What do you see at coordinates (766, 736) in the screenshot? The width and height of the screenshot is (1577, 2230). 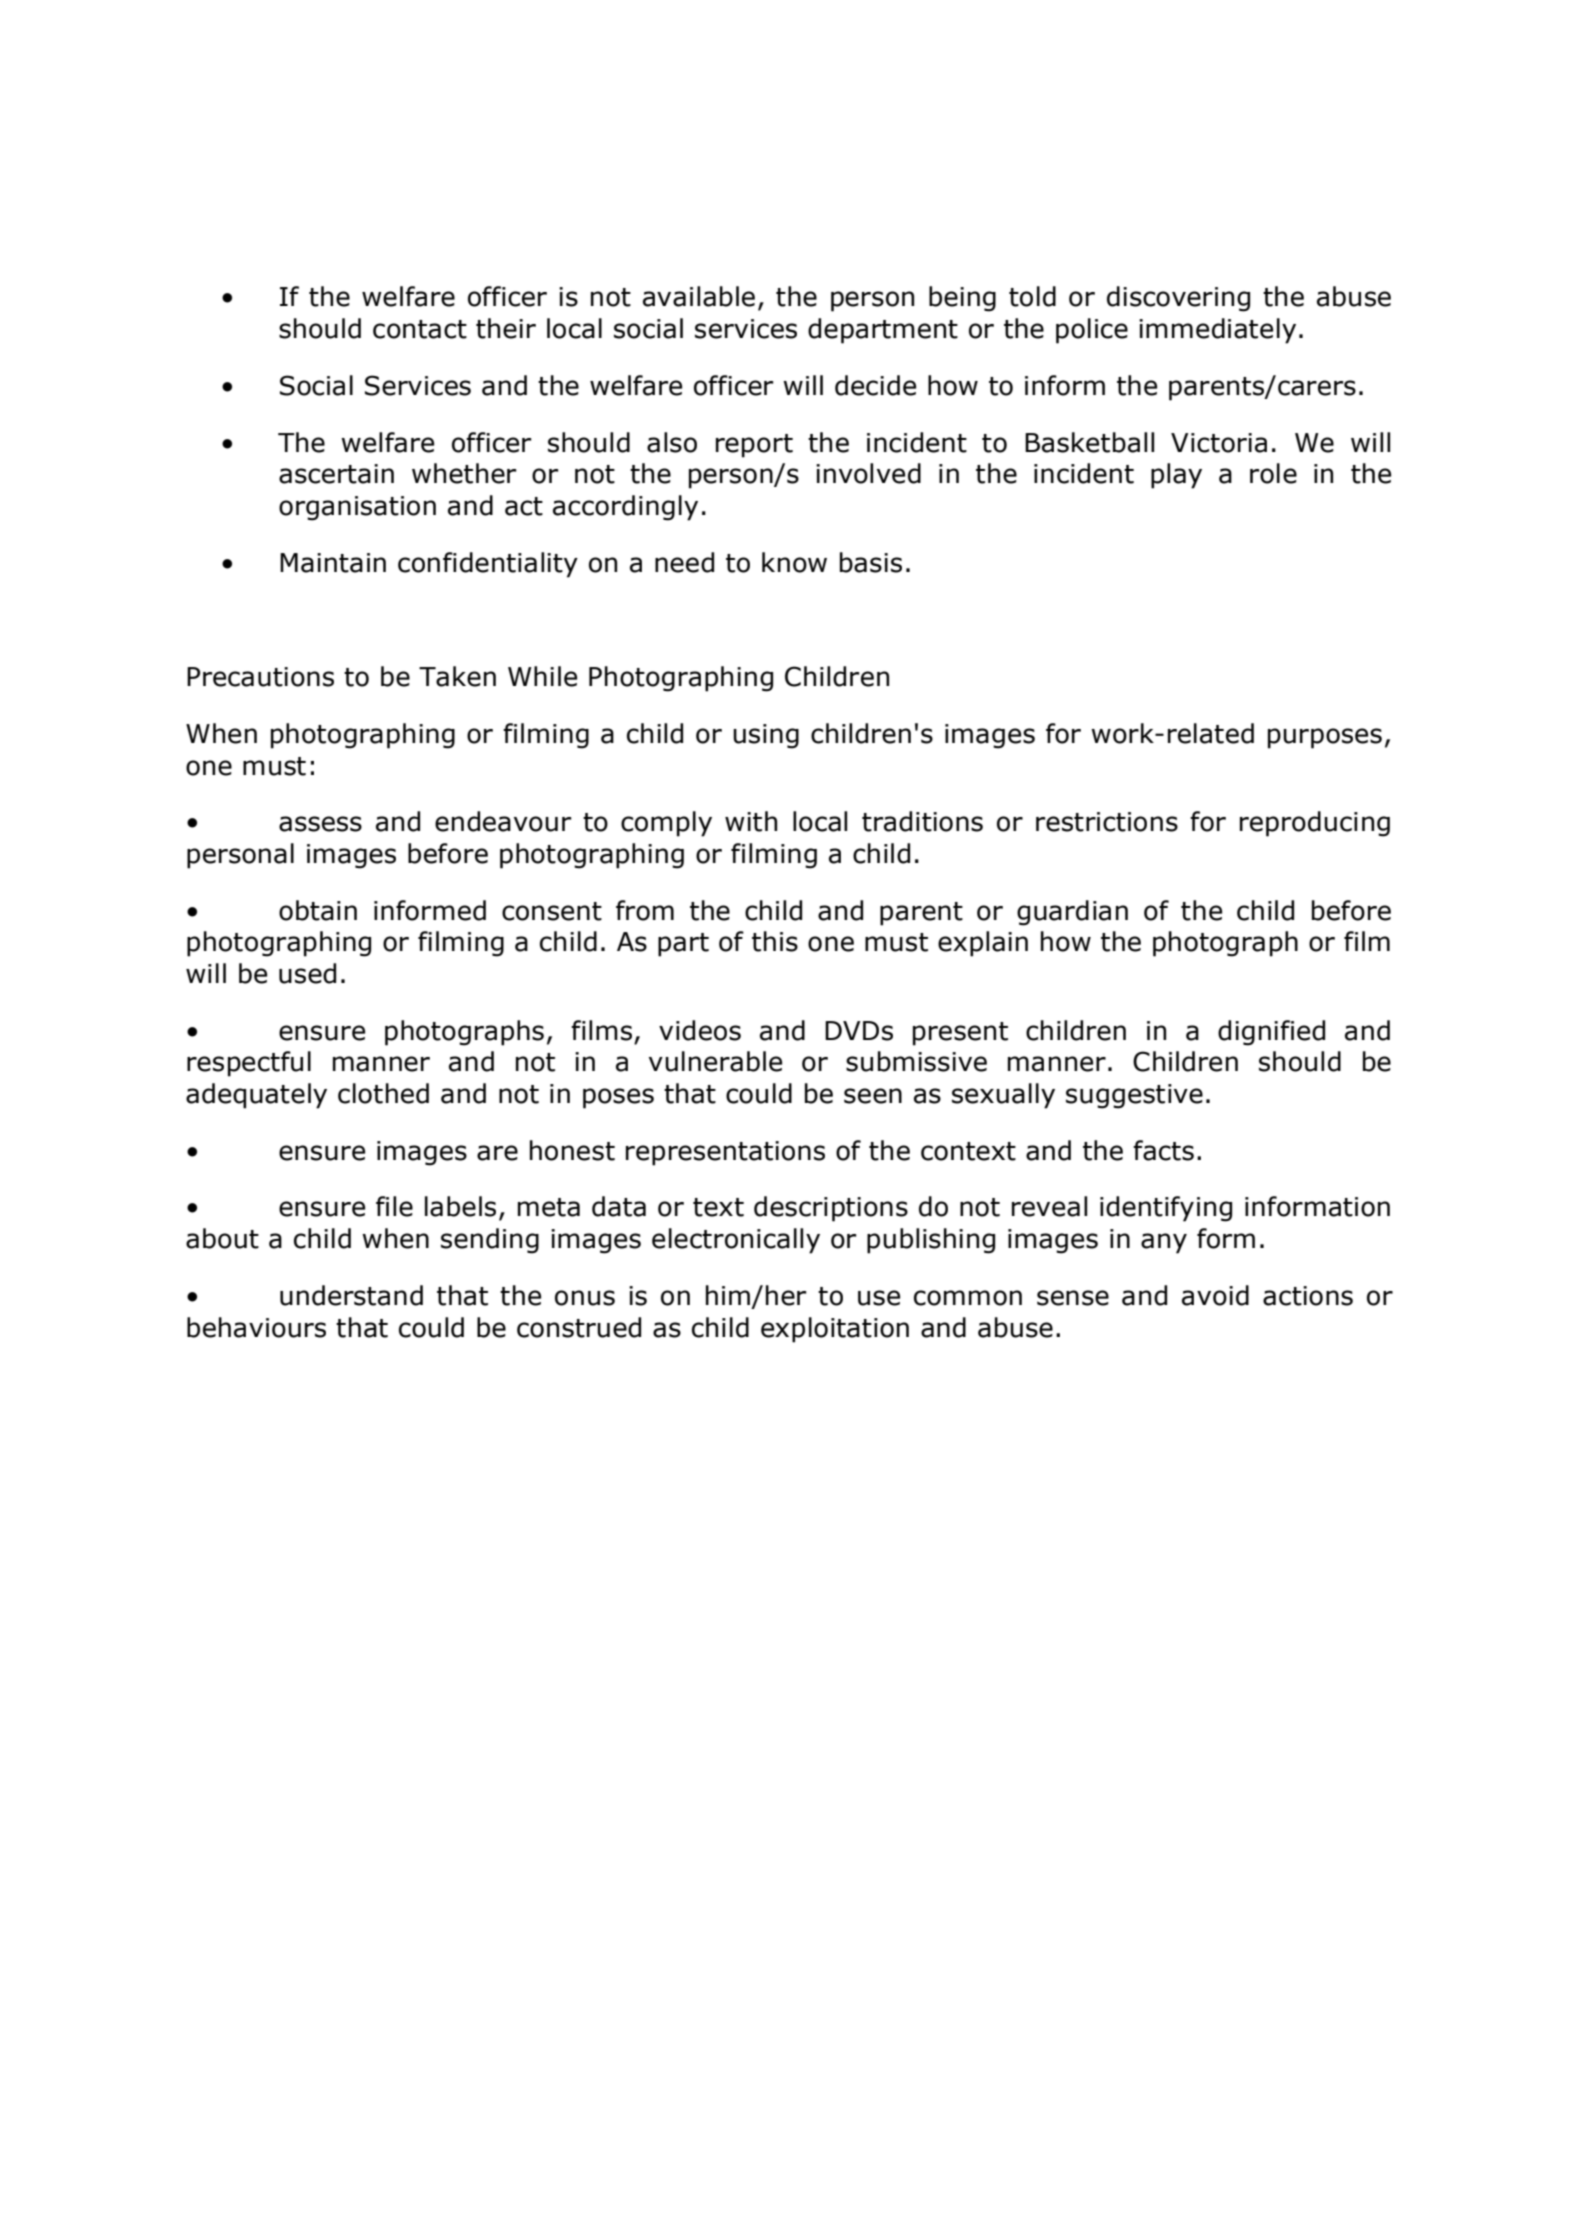 I see `using` at bounding box center [766, 736].
